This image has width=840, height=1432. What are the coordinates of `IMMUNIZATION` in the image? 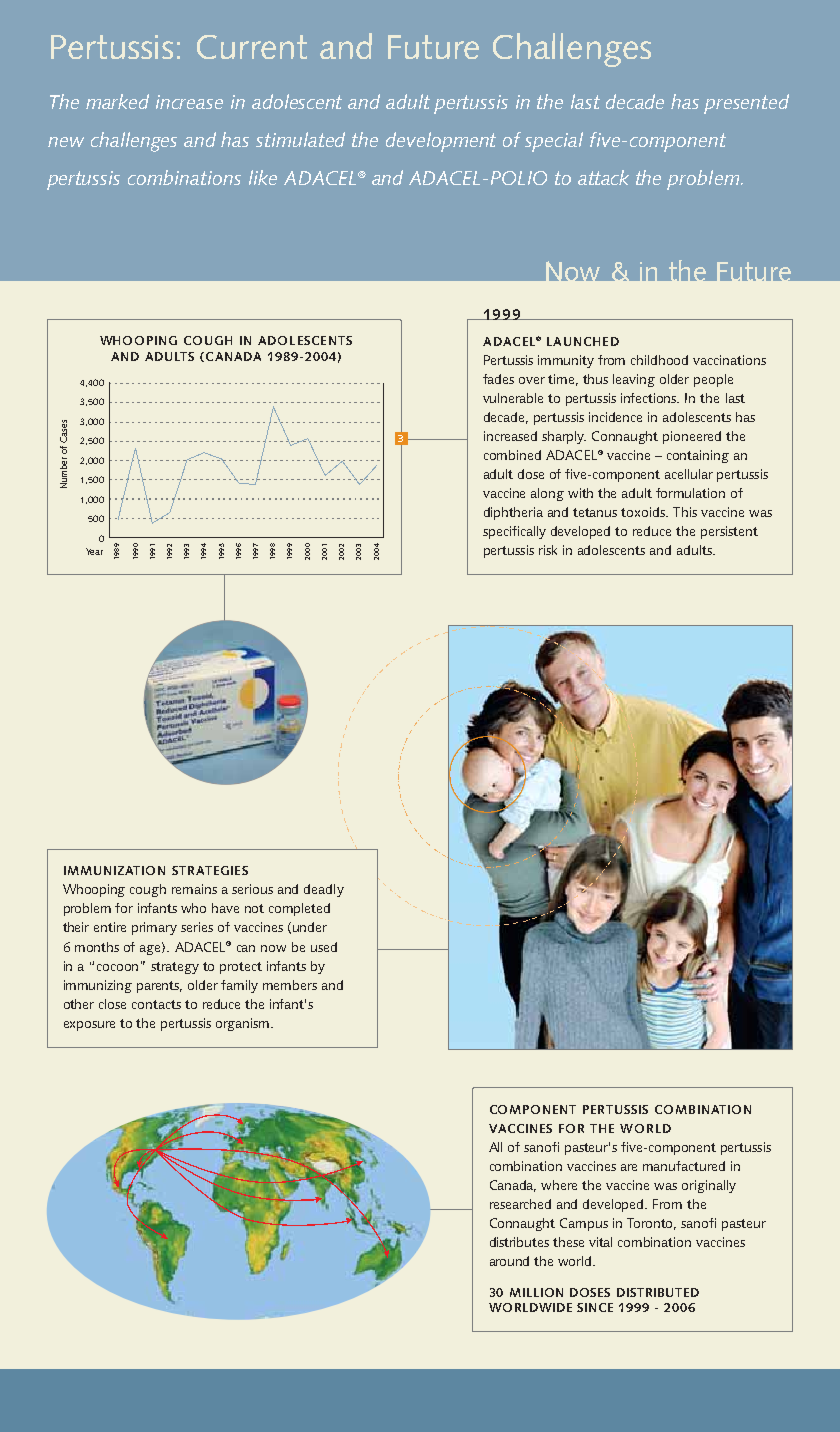 It's located at (114, 870).
